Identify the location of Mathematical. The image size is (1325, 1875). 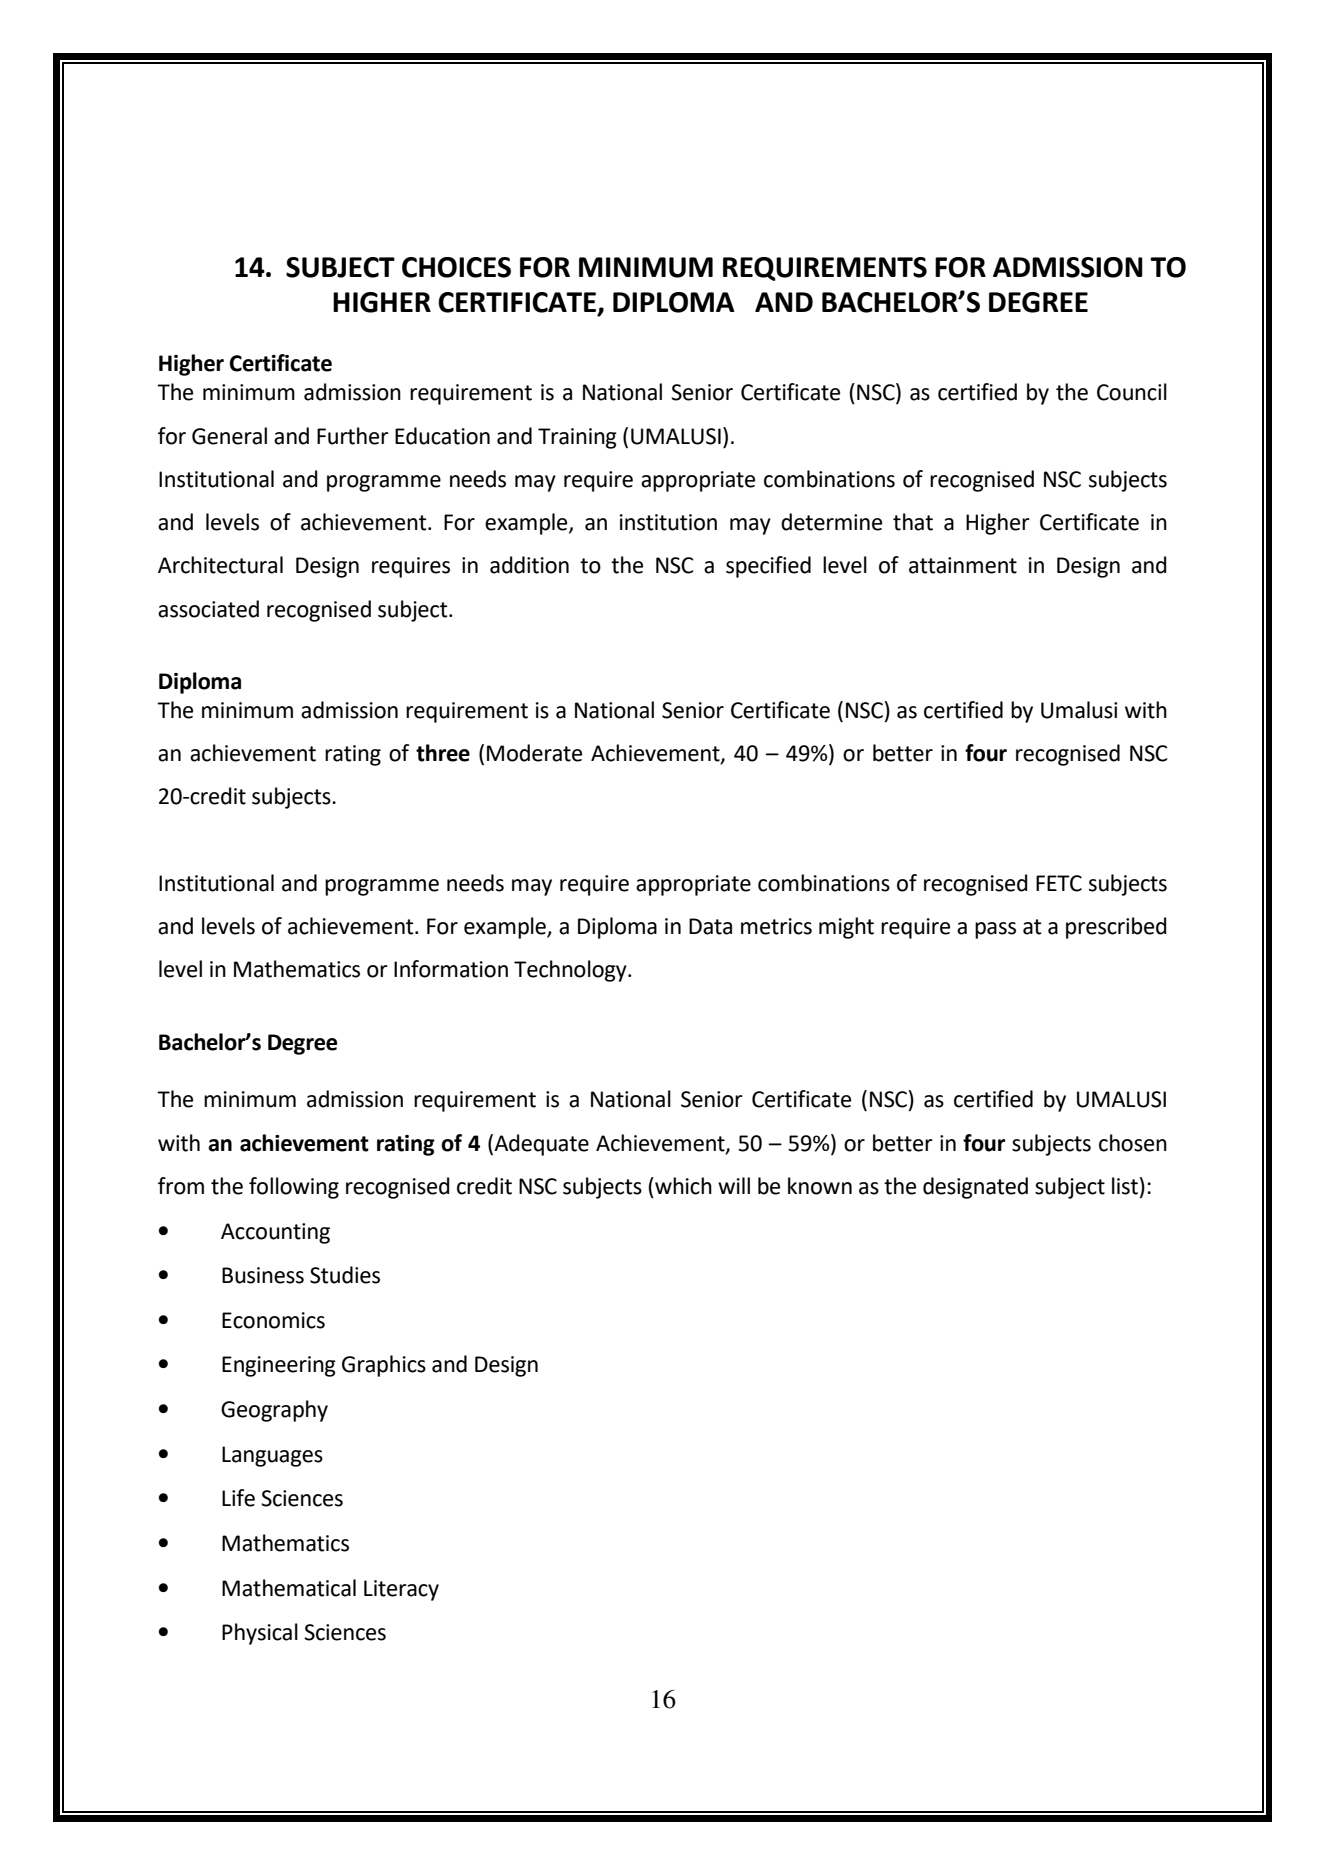
(289, 1588).
